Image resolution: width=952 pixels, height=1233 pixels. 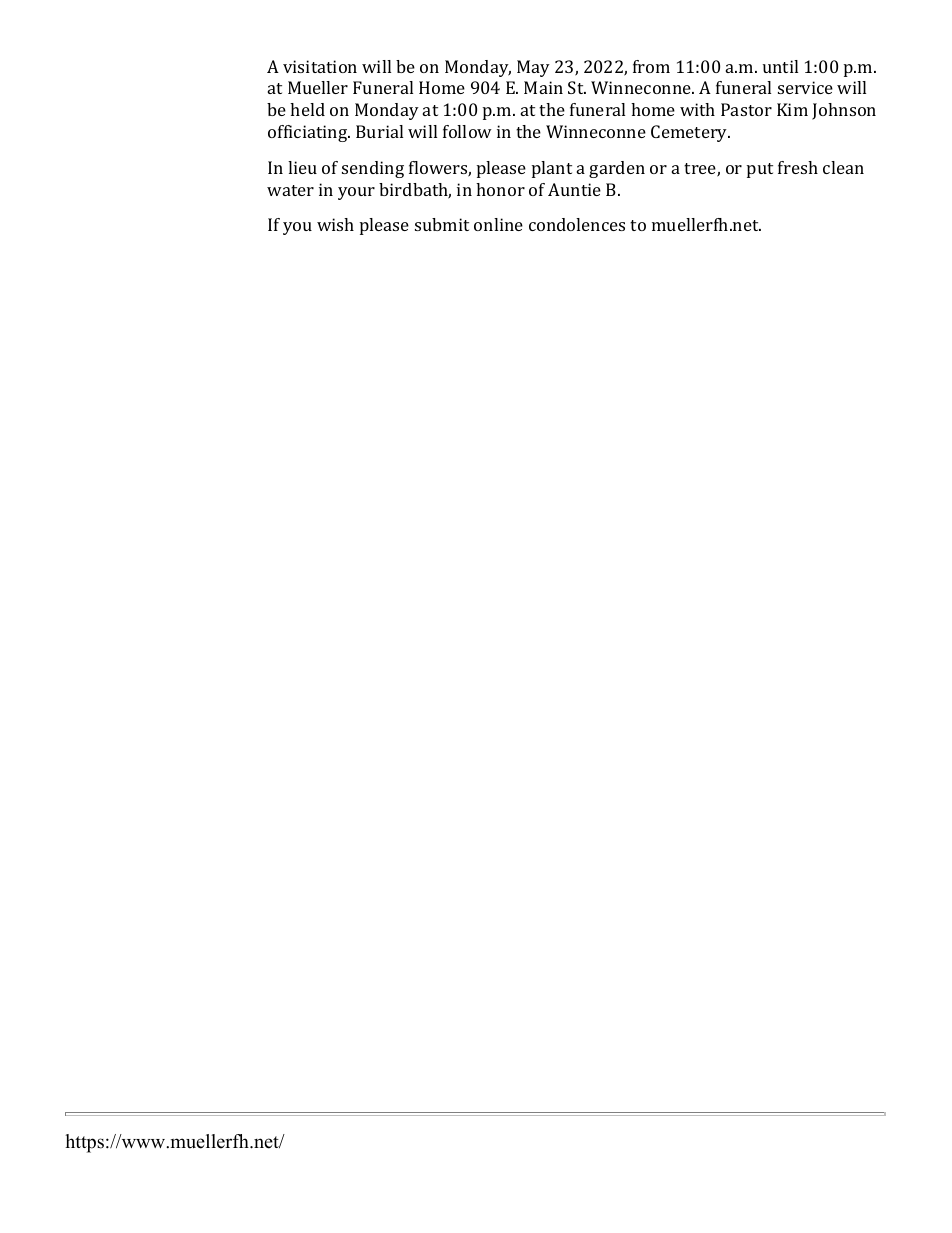 What do you see at coordinates (760, 170) in the screenshot?
I see `put` at bounding box center [760, 170].
